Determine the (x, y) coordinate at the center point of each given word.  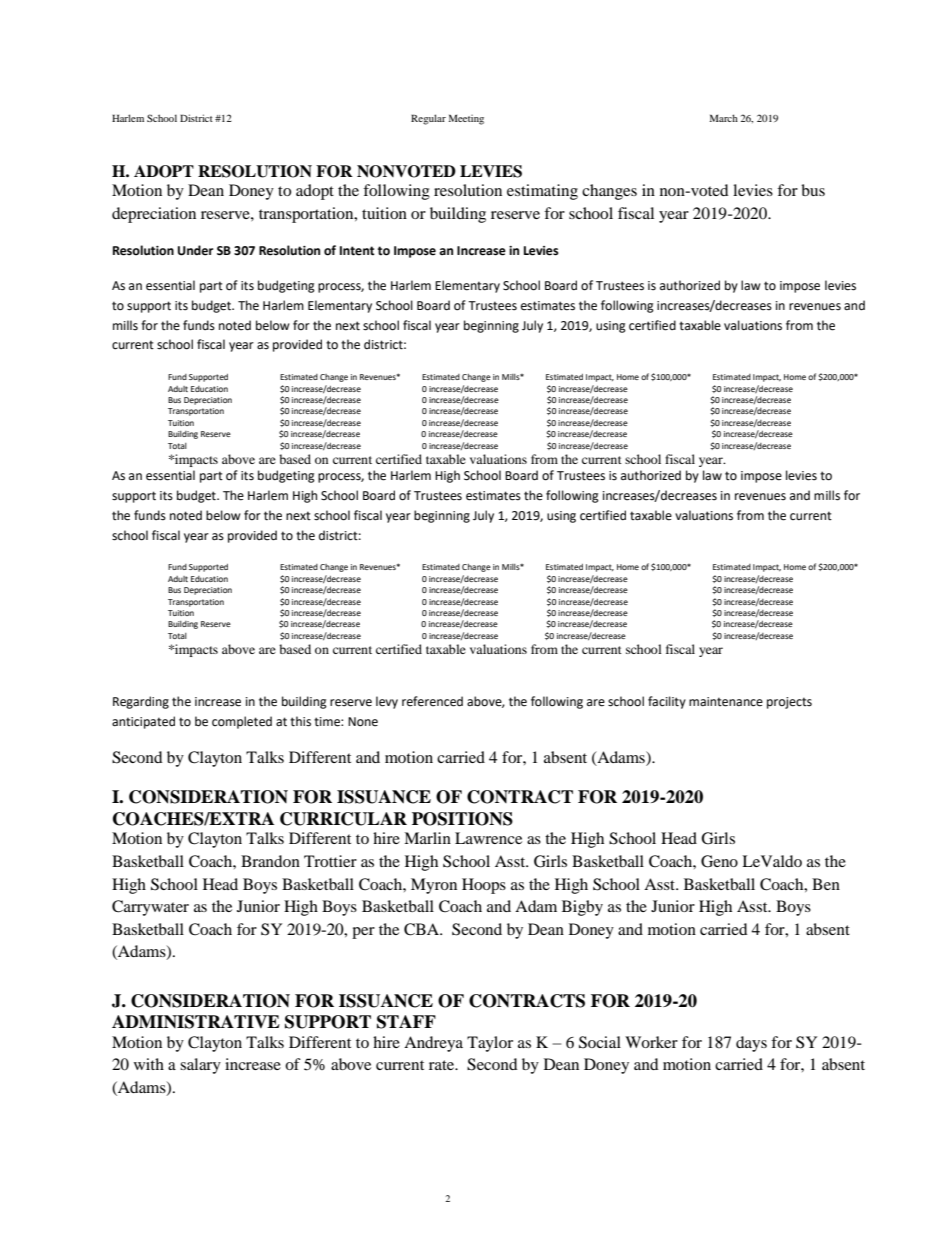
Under (195, 250)
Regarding (141, 702)
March (724, 118)
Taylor (490, 1044)
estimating (542, 192)
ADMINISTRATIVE (196, 1022)
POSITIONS (462, 819)
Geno (719, 861)
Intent (357, 251)
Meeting (466, 119)
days (751, 1044)
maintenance (726, 702)
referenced (432, 701)
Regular (428, 119)
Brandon (270, 861)
